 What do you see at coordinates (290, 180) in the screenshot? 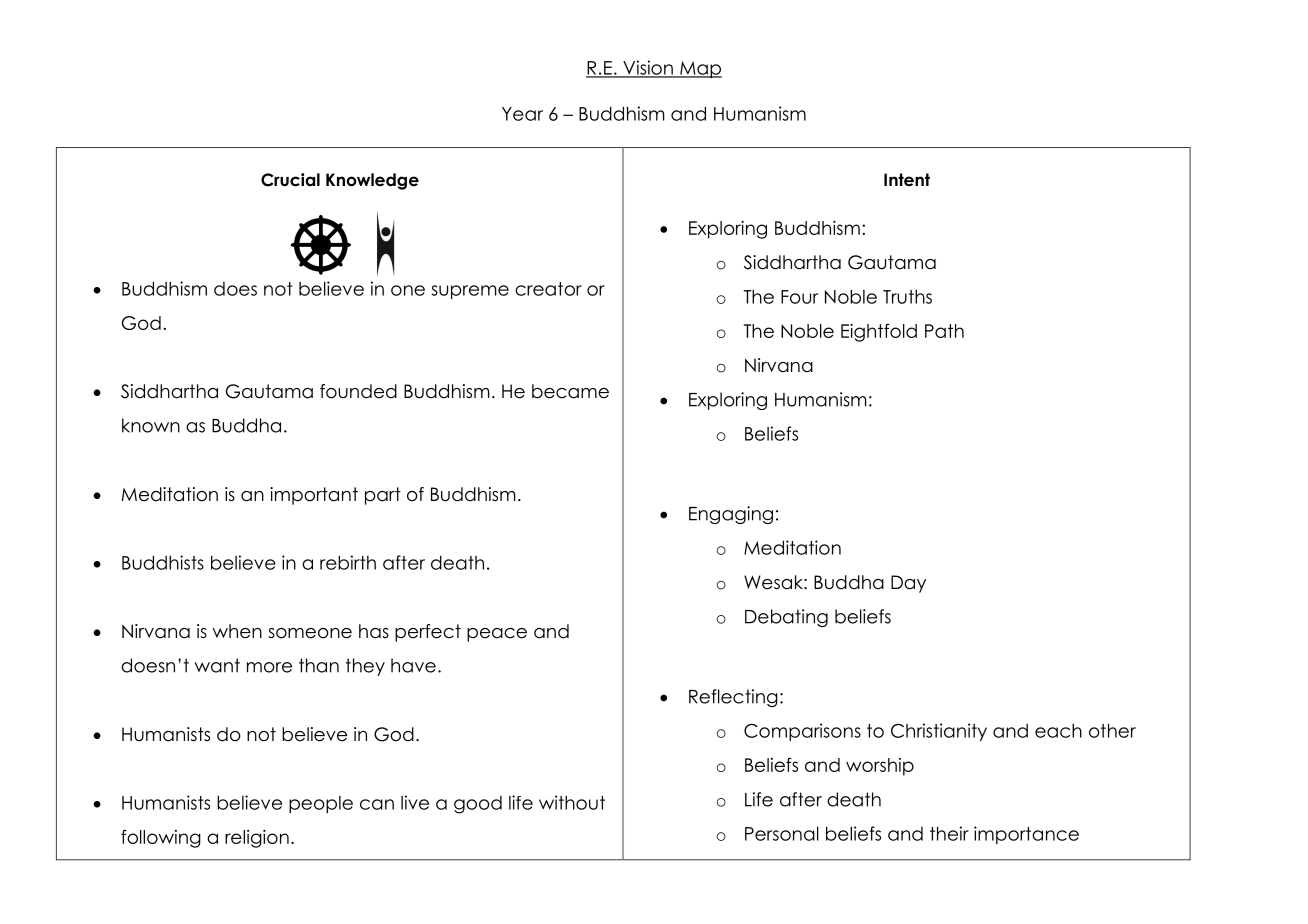
I see `Crucial` at bounding box center [290, 180].
